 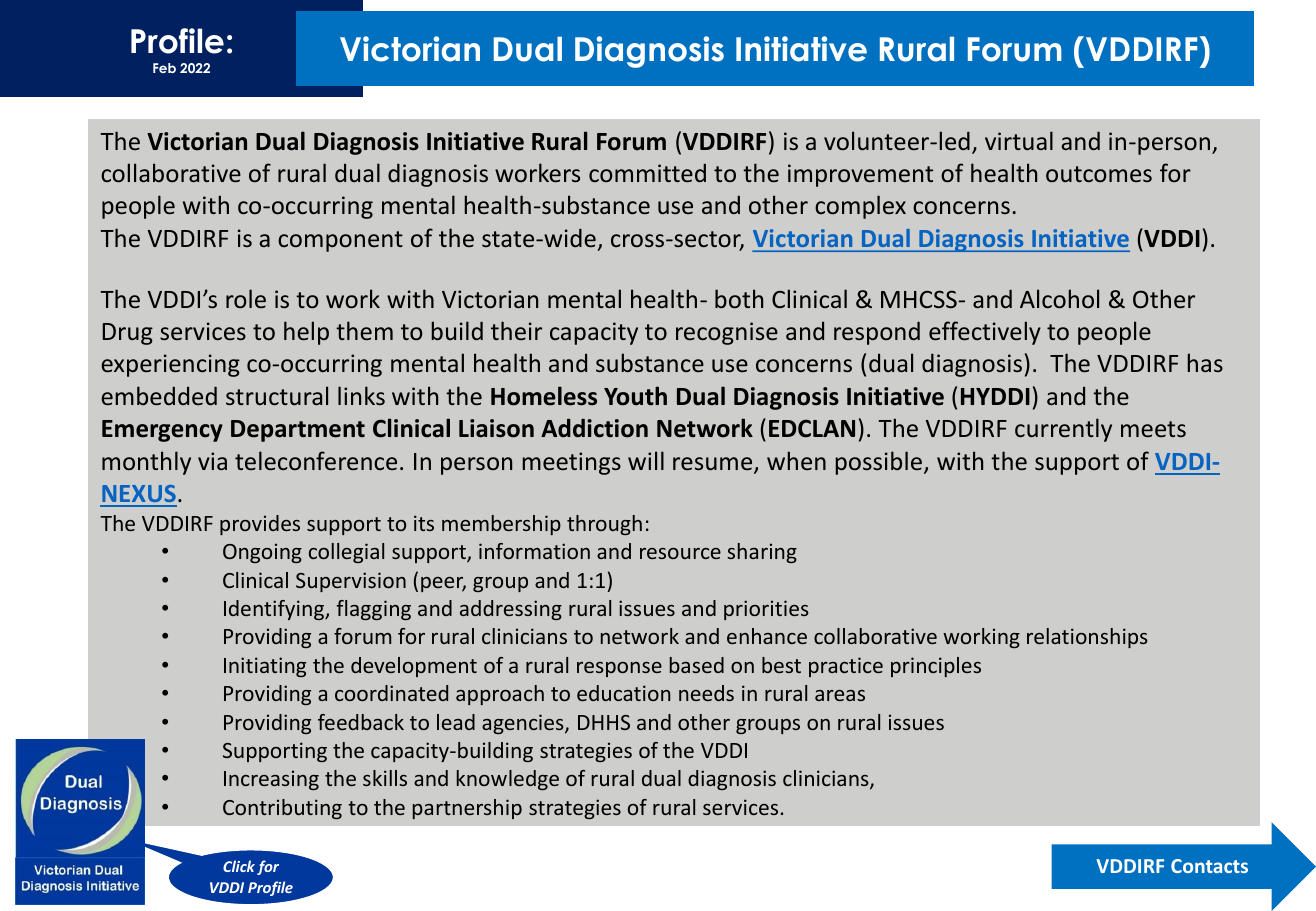 I want to click on recognise, so click(x=727, y=333).
